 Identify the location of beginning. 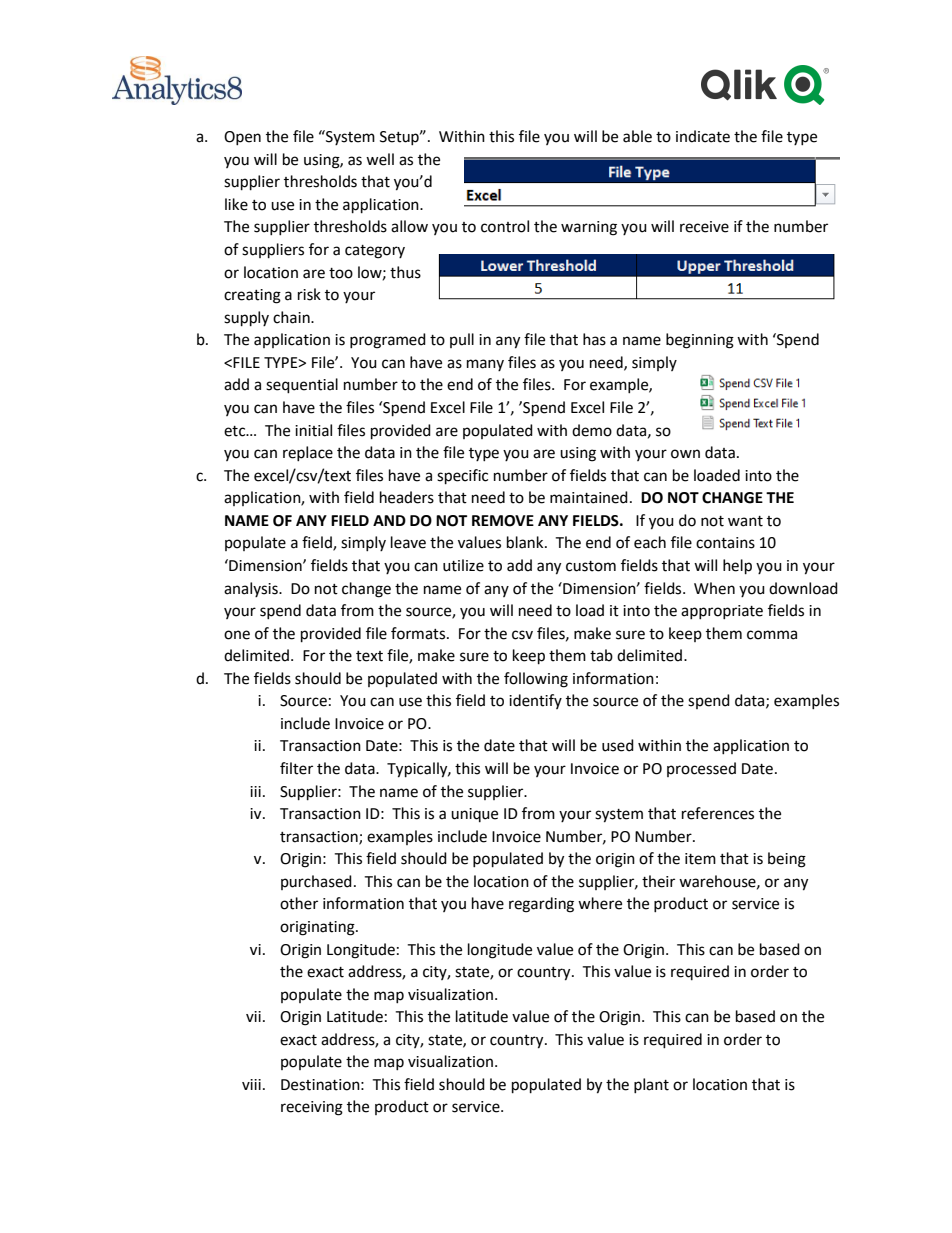
(700, 341).
